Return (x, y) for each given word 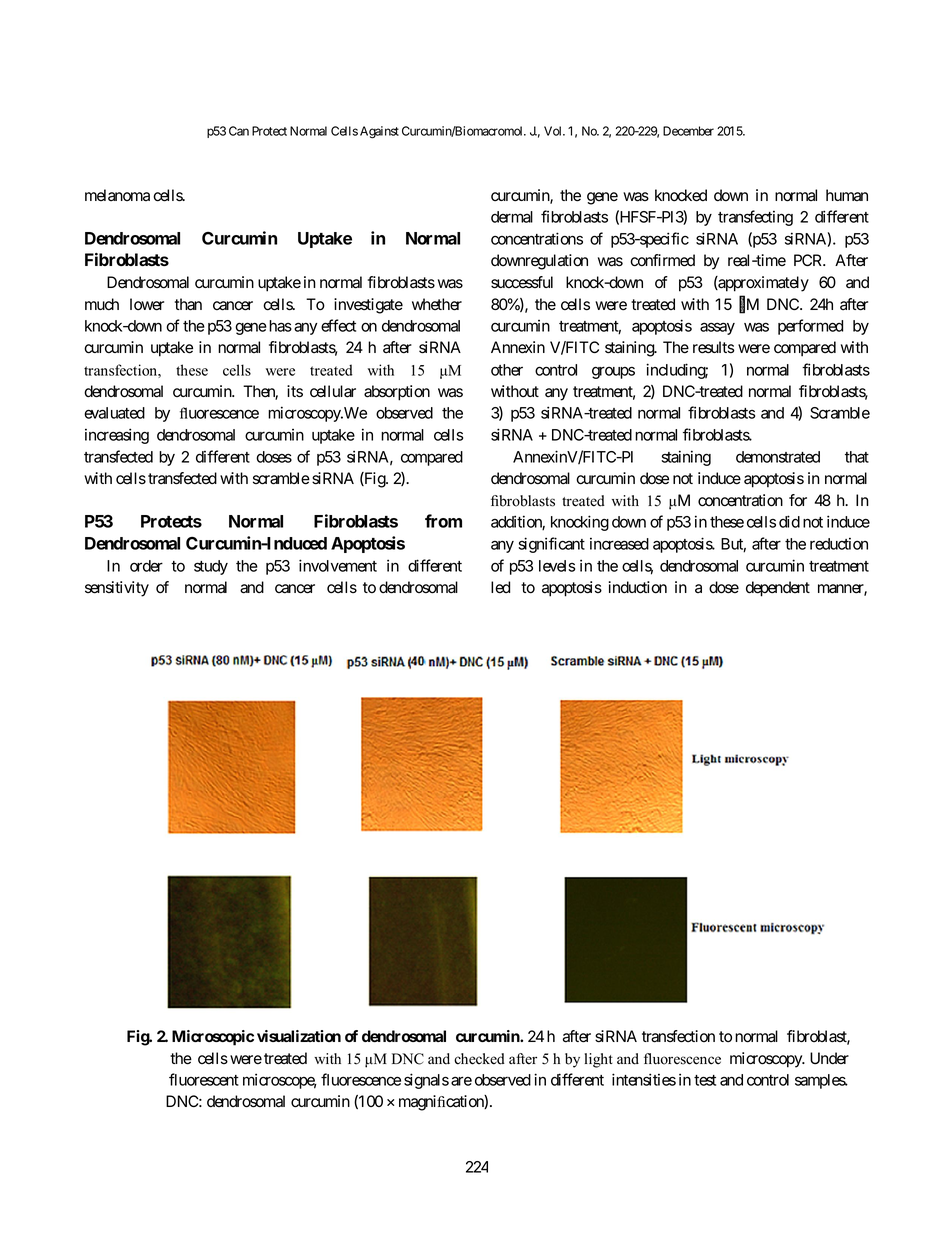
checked (479, 1059)
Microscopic (213, 1038)
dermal (512, 217)
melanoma (117, 195)
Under (829, 1058)
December (688, 131)
